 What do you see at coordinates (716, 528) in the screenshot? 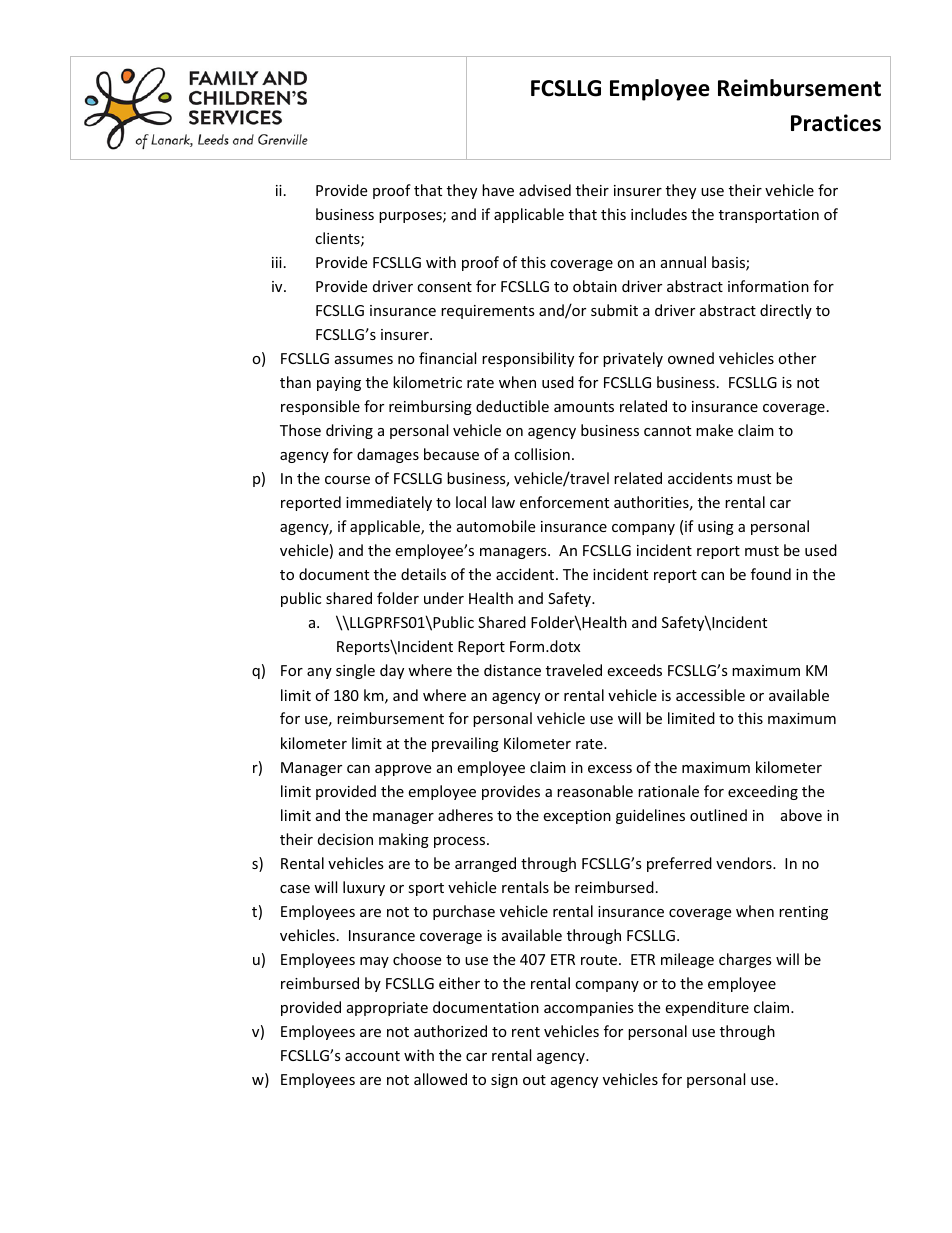
I see `using` at bounding box center [716, 528].
